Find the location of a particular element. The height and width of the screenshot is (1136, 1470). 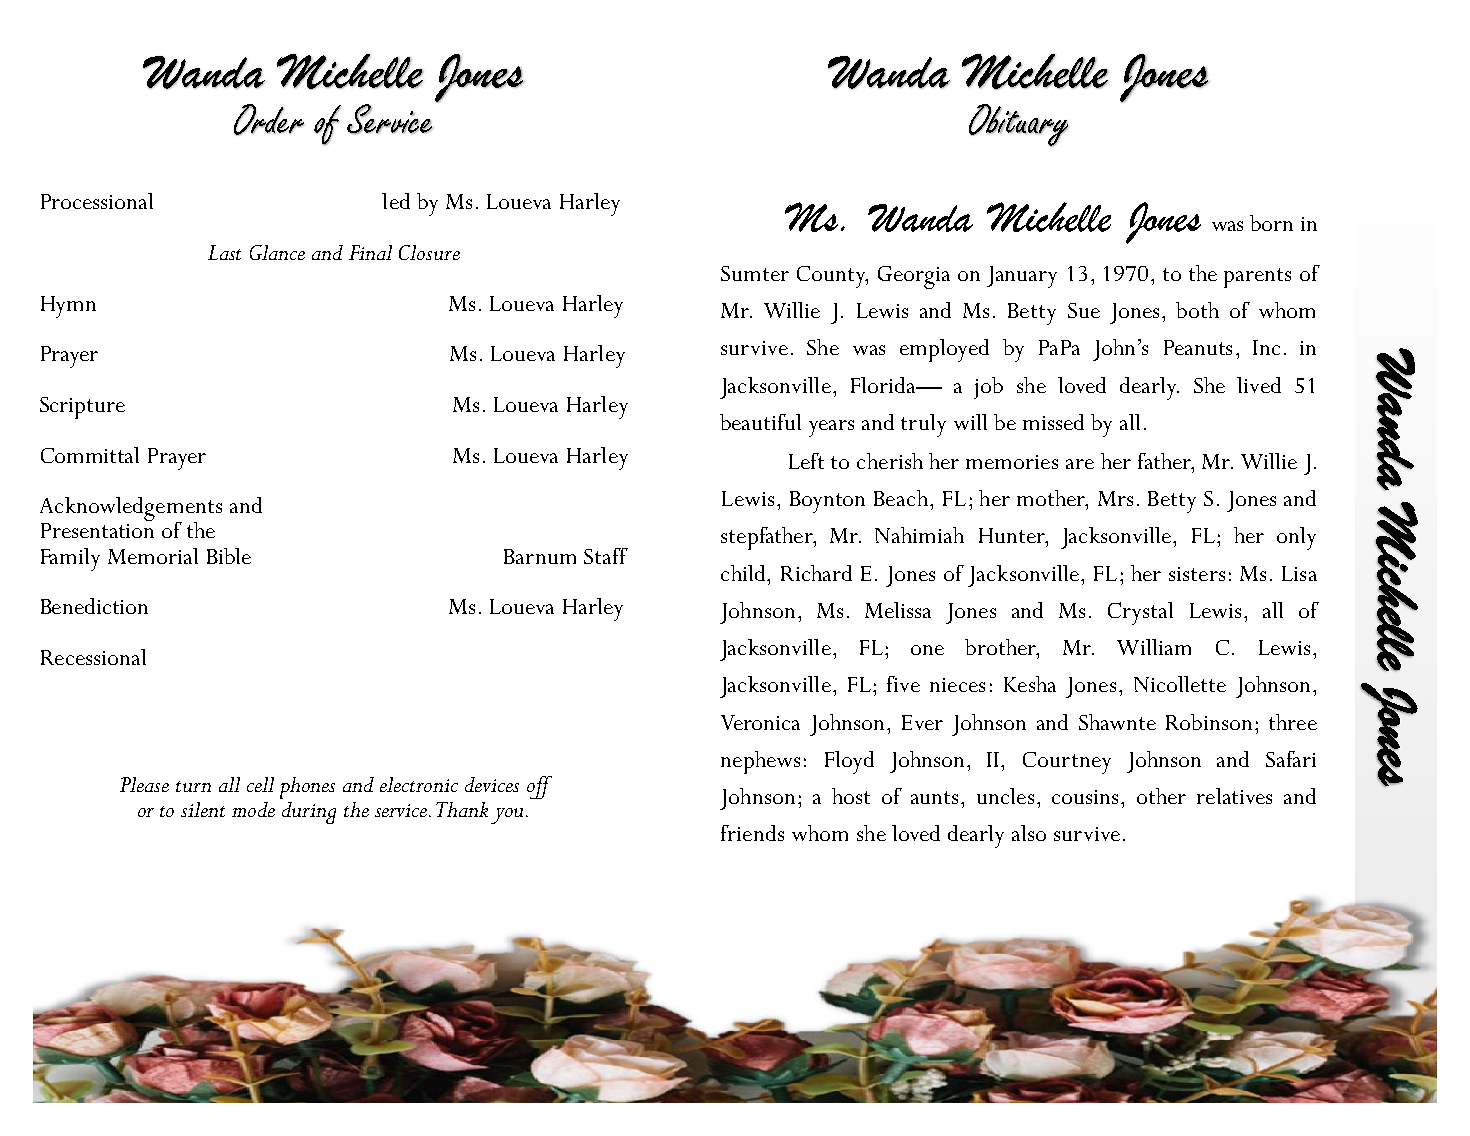

Obituary is located at coordinates (1019, 125).
